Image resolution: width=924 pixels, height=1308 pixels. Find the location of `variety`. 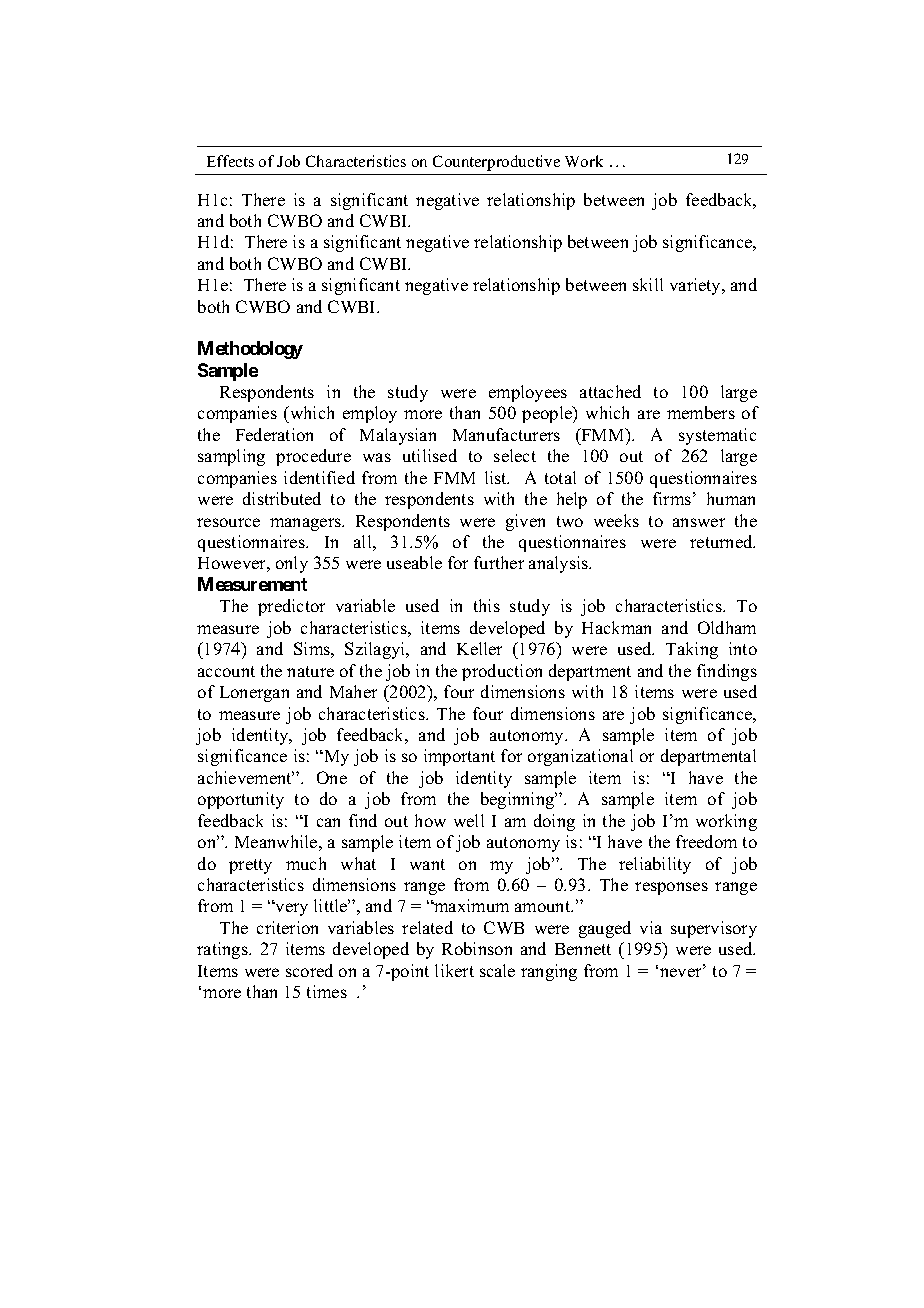

variety is located at coordinates (697, 286).
